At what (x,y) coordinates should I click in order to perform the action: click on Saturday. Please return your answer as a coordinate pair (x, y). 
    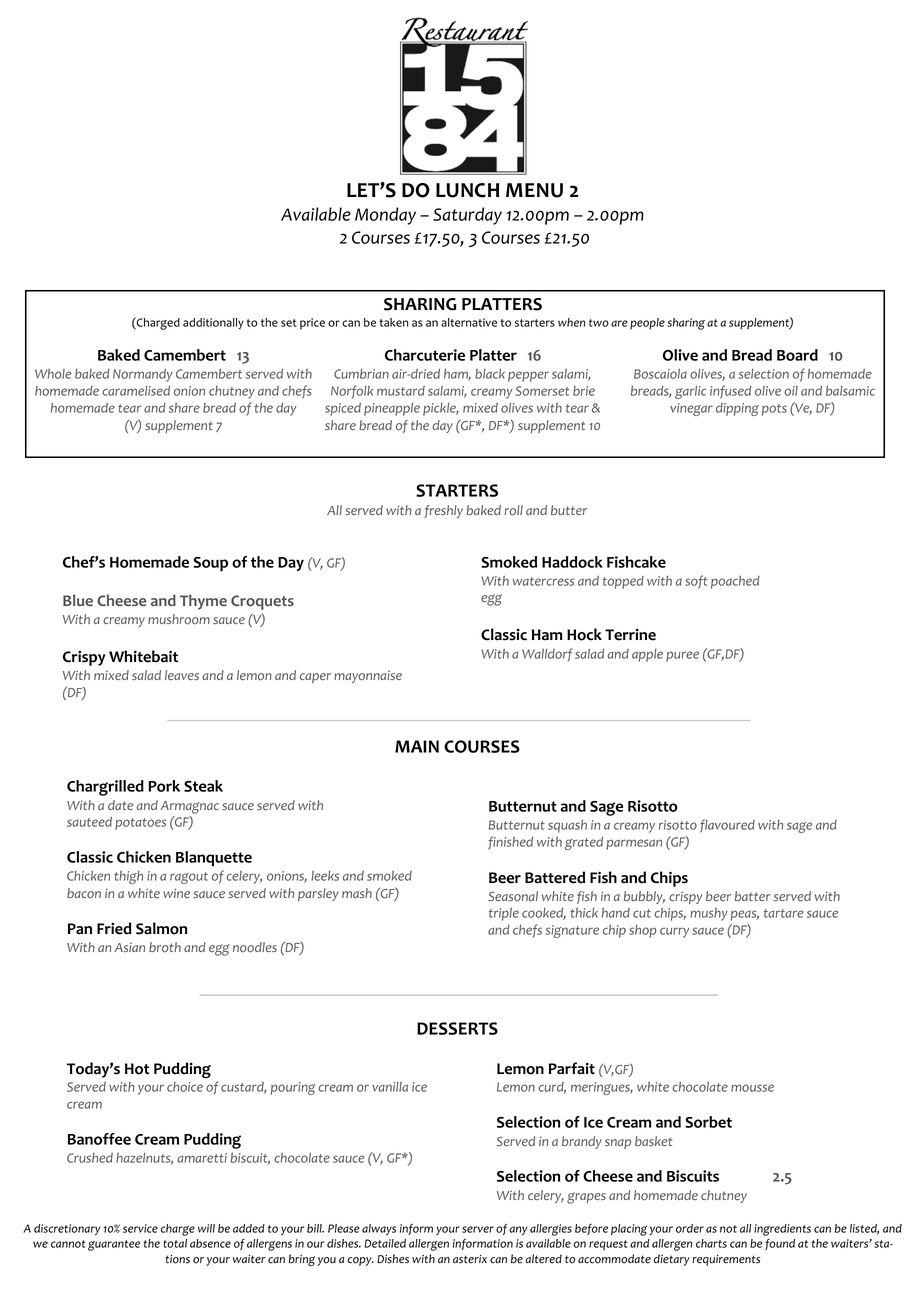
    Looking at the image, I should click on (467, 216).
